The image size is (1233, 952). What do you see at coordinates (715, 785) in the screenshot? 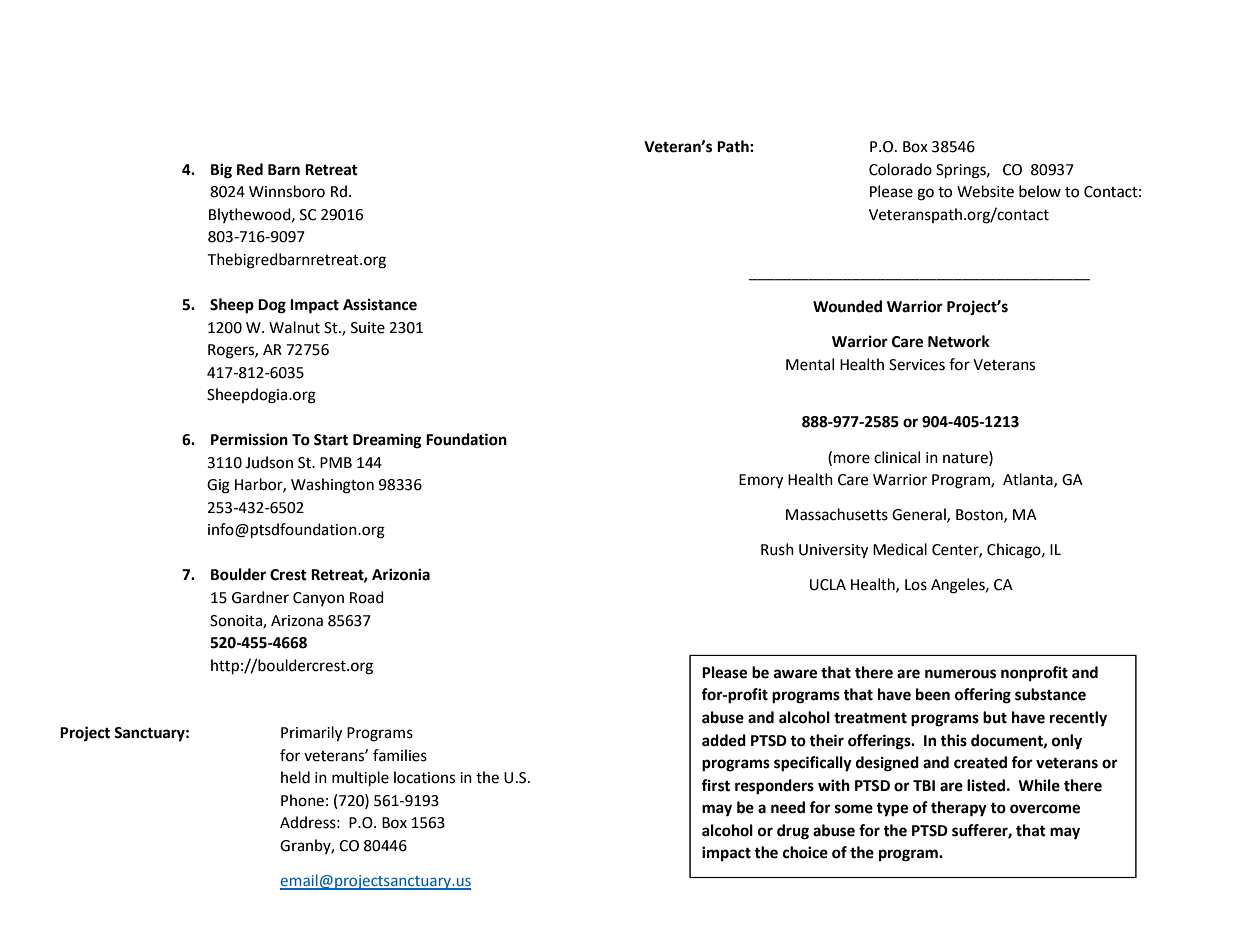
I see `first` at bounding box center [715, 785].
